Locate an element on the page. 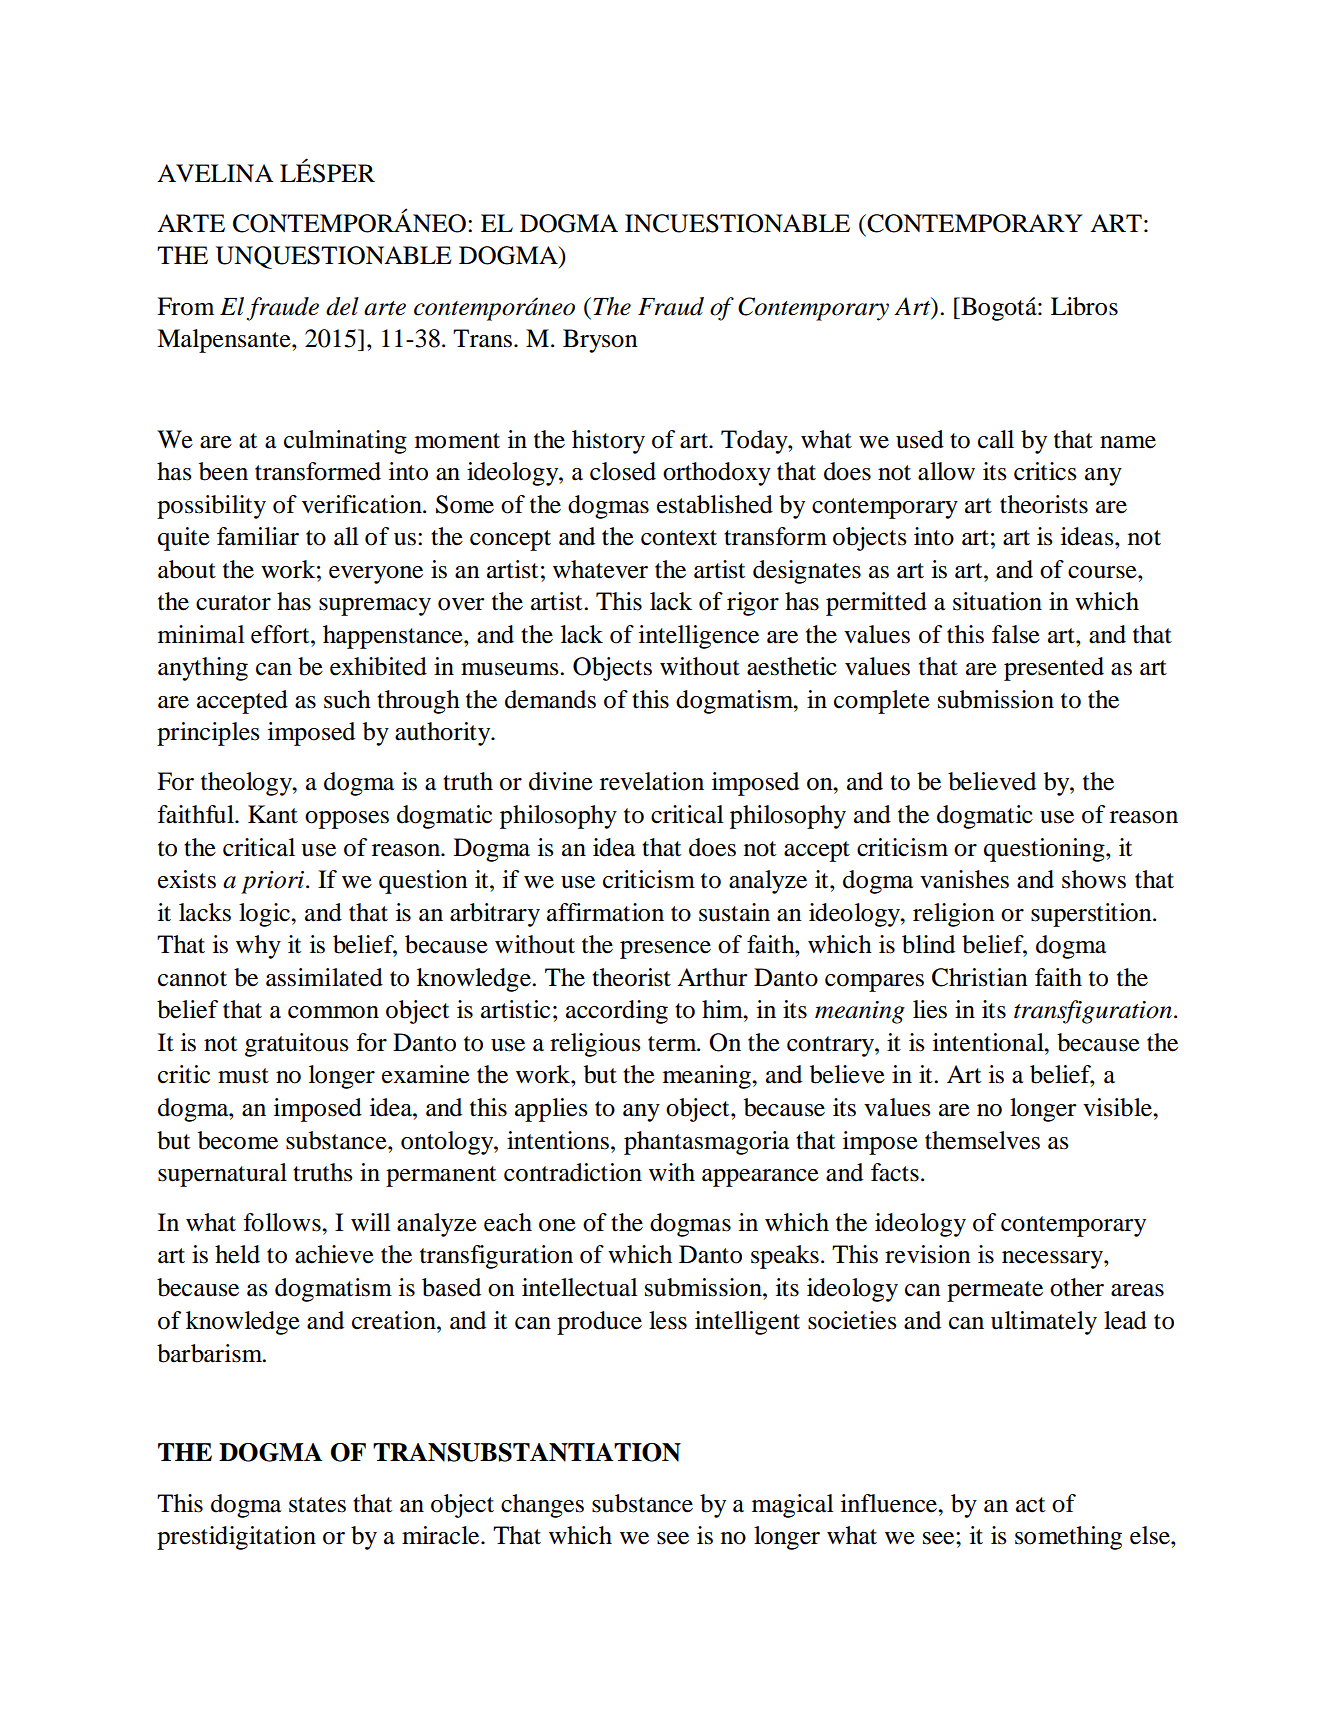  Bryson is located at coordinates (600, 341).
